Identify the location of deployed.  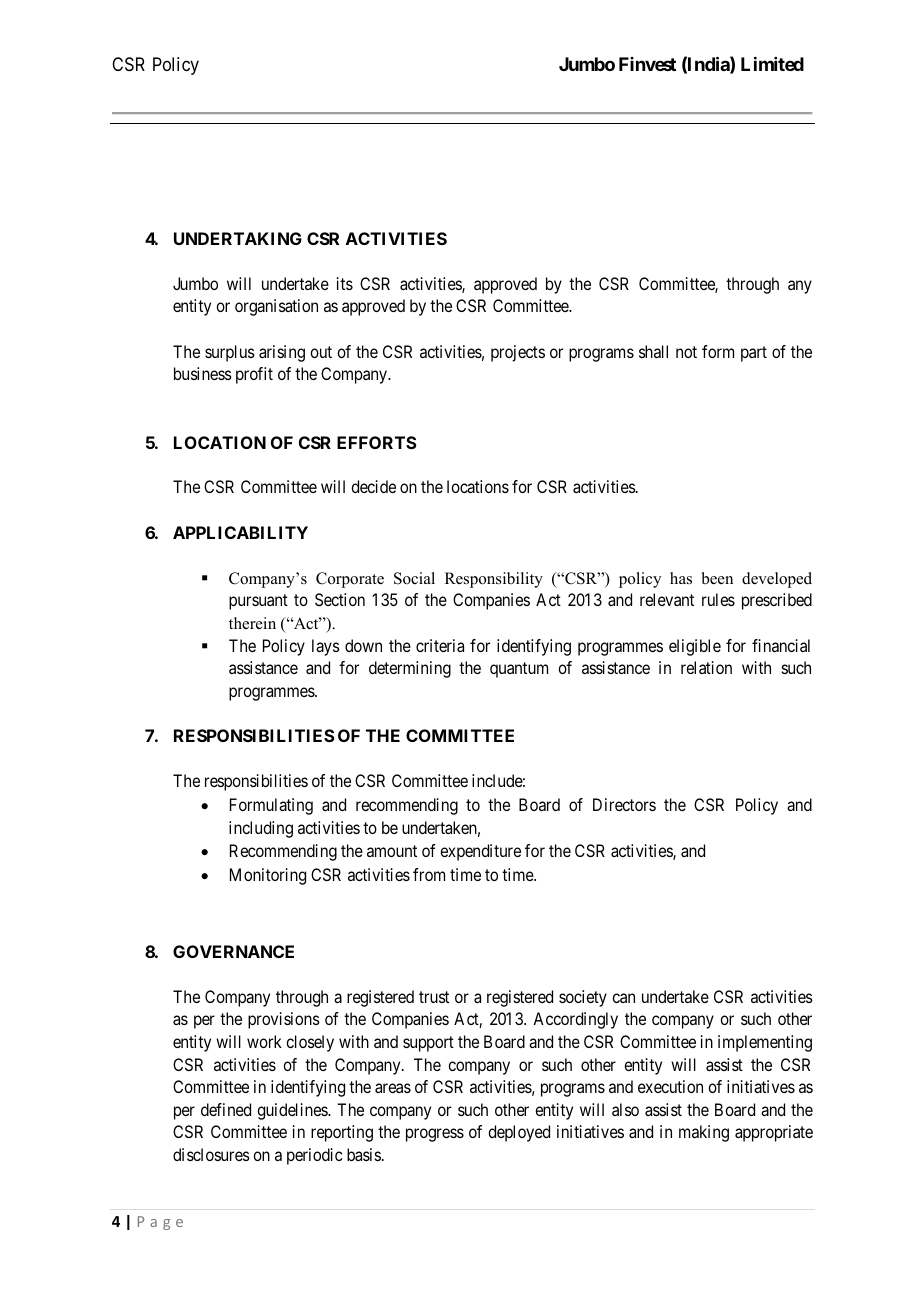
(519, 1133).
